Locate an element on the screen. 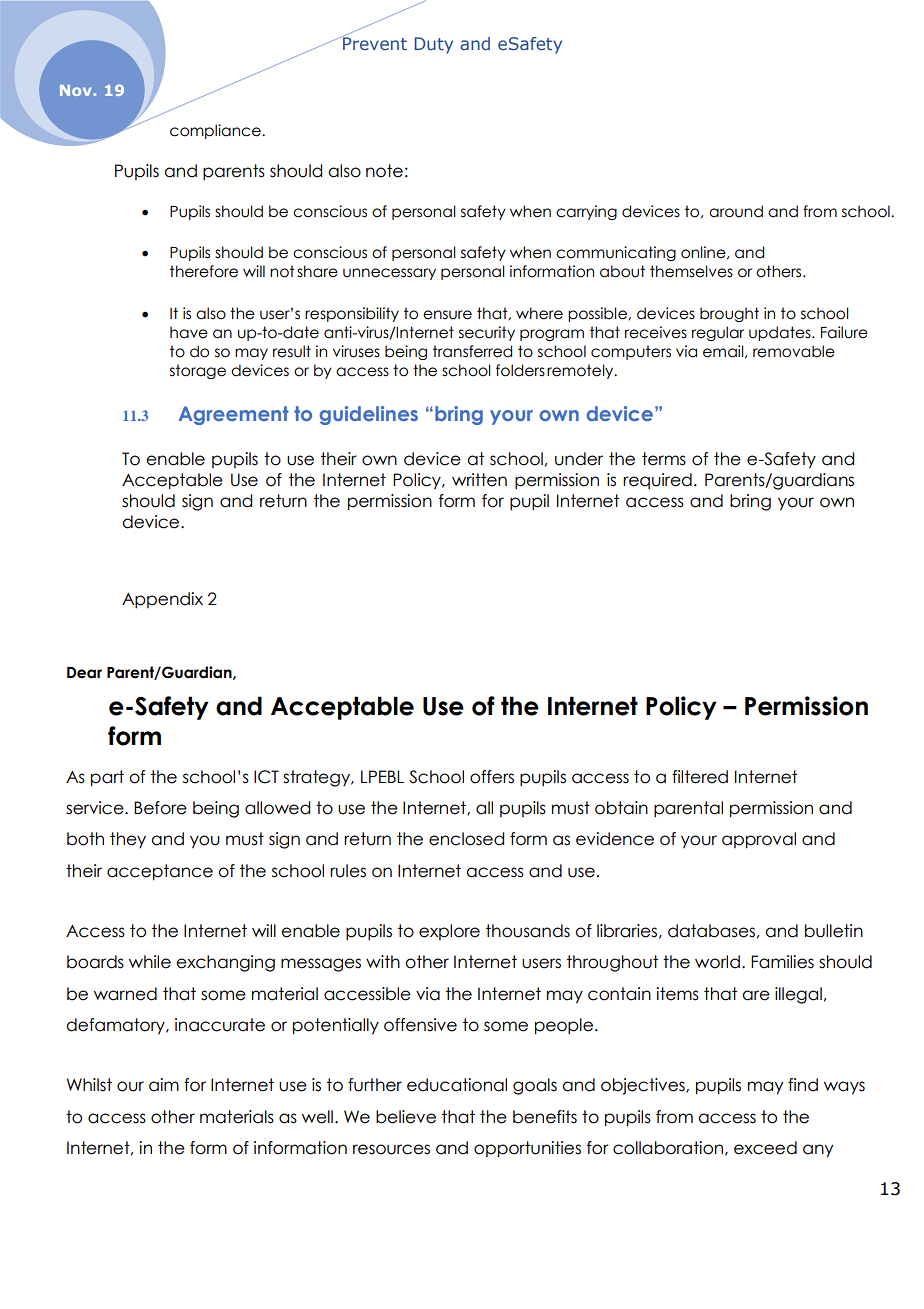  aim is located at coordinates (164, 1085).
